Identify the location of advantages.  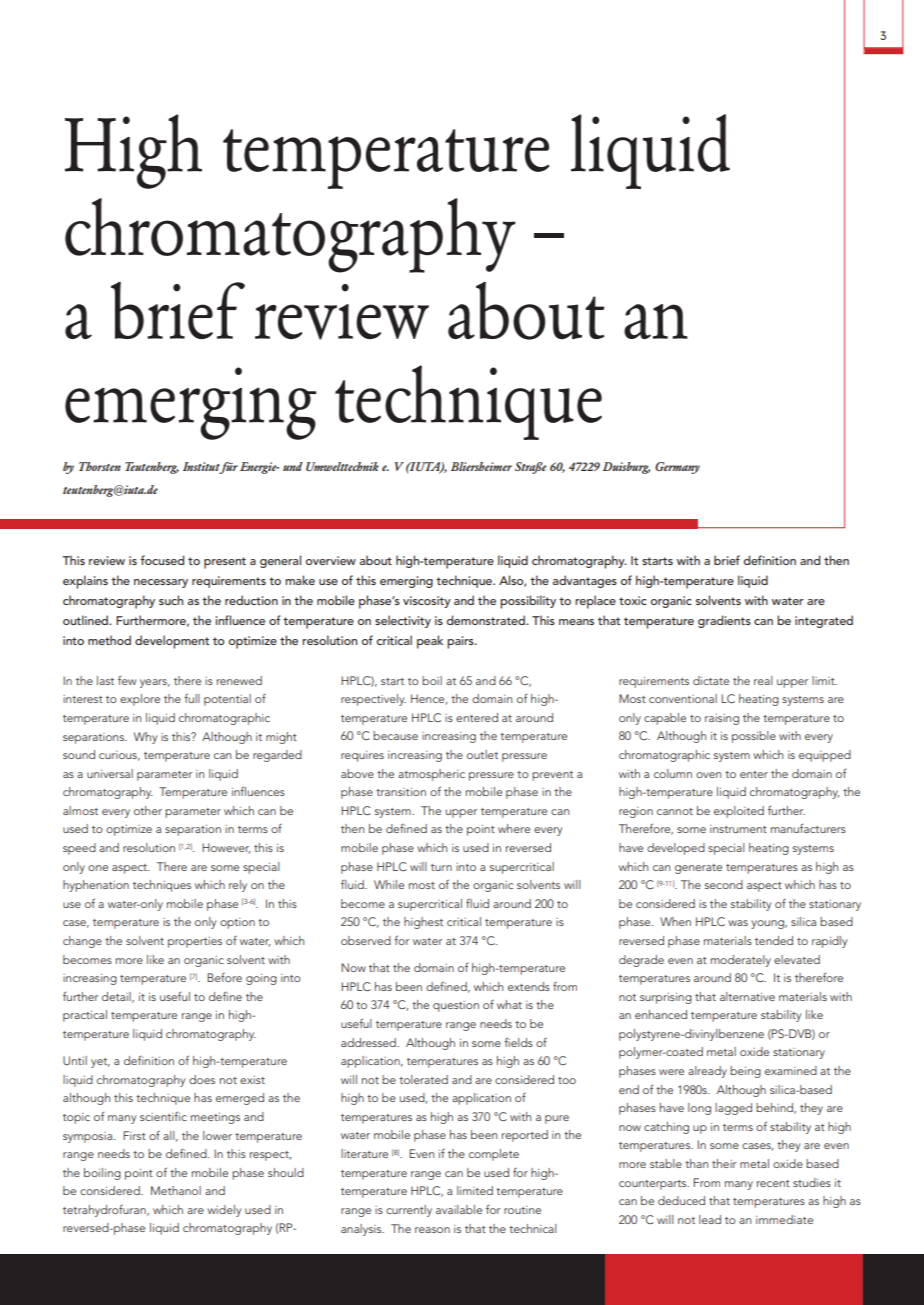
(585, 581).
